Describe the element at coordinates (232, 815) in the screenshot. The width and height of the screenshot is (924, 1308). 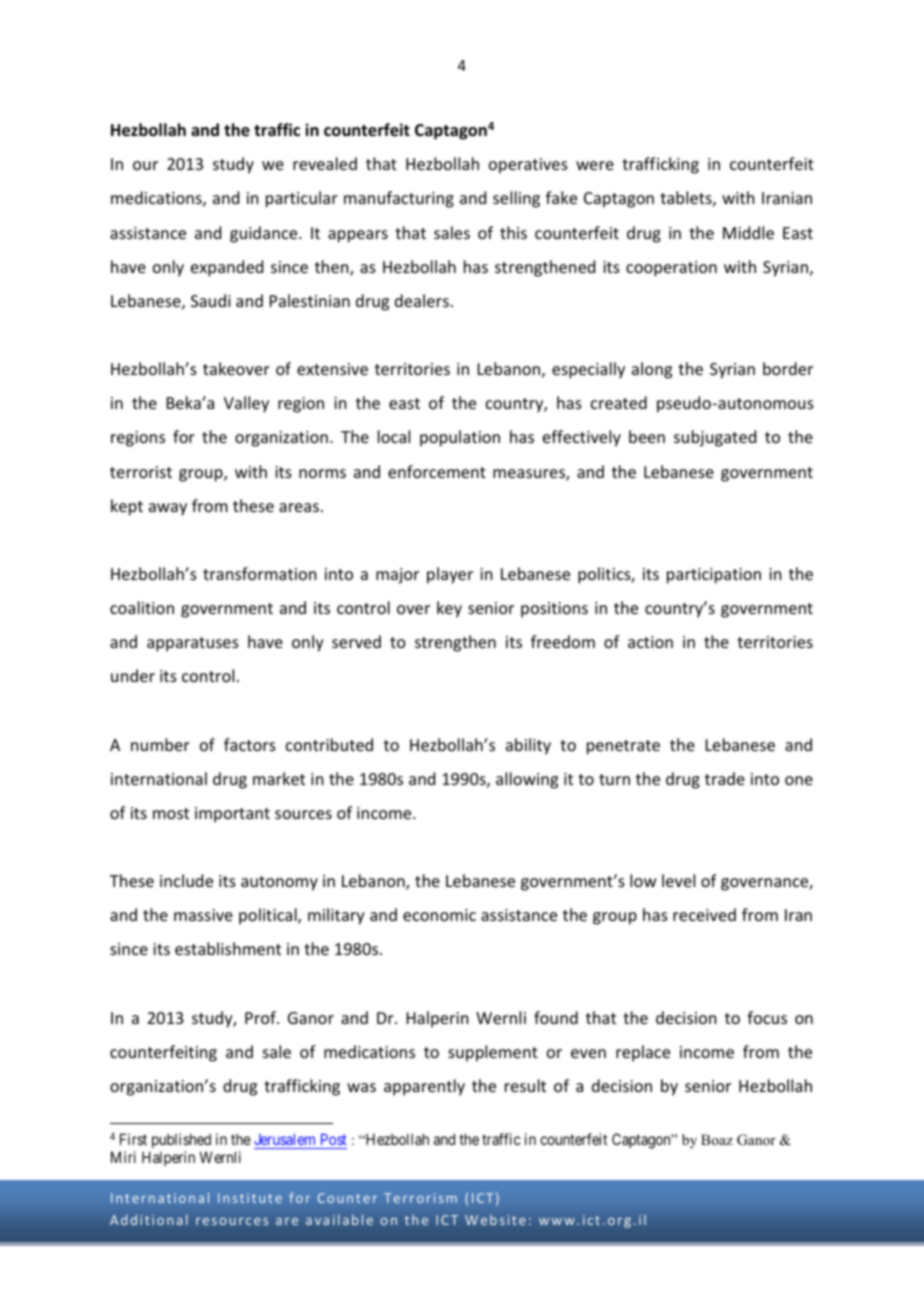
I see `important` at that location.
